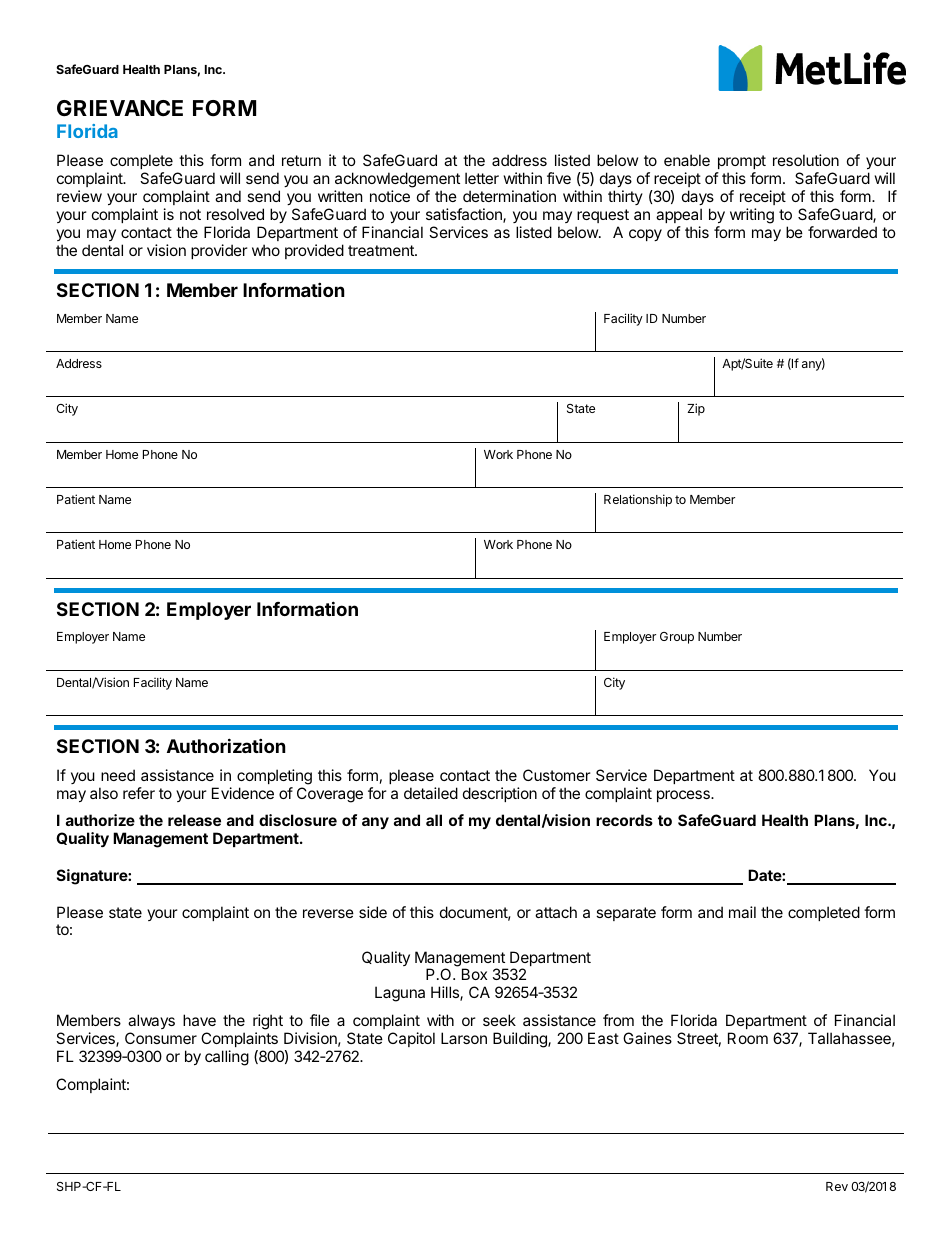  I want to click on Group, so click(677, 638).
